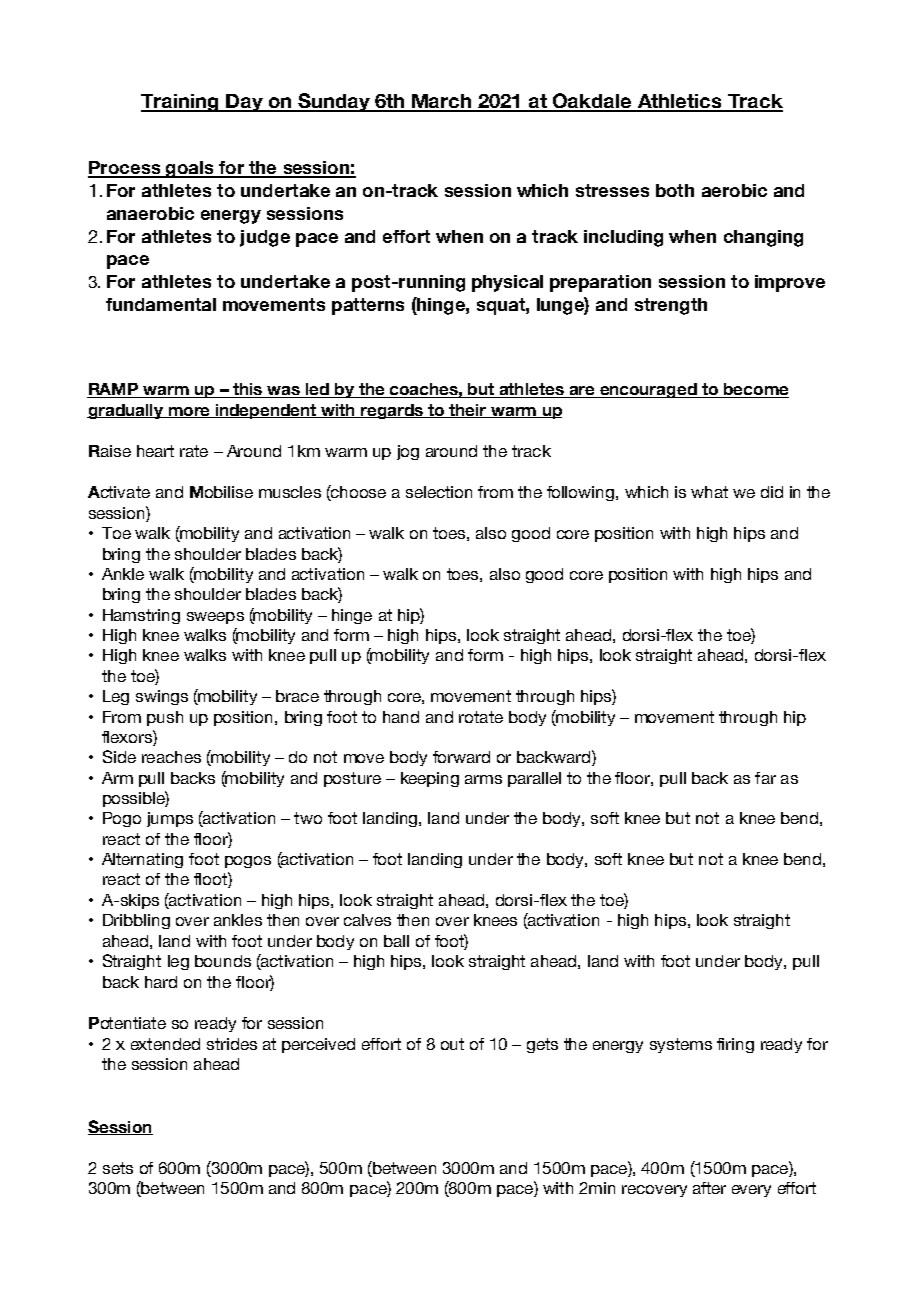  What do you see at coordinates (215, 618) in the screenshot?
I see `sweeps` at bounding box center [215, 618].
